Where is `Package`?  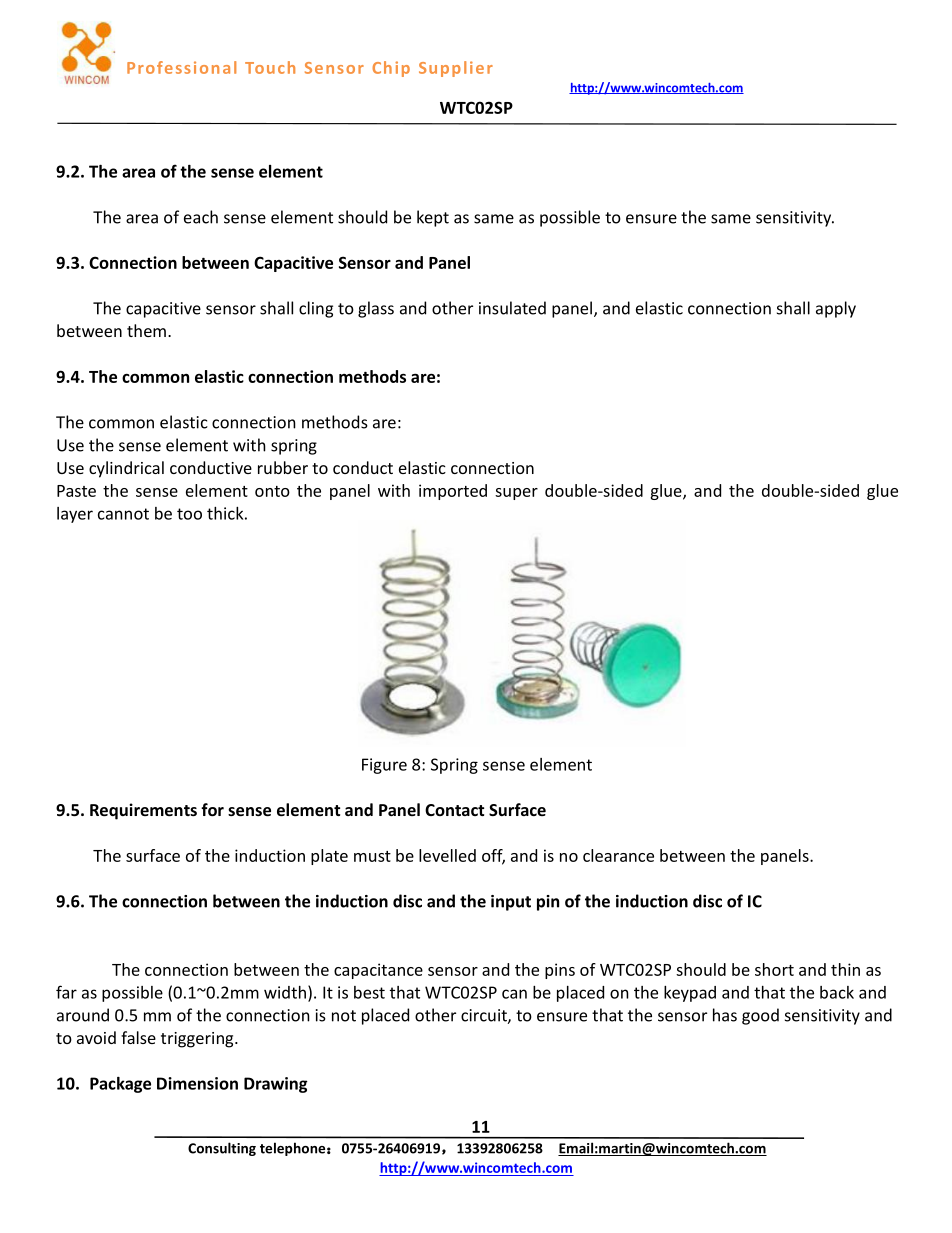
Package is located at coordinates (120, 1085).
